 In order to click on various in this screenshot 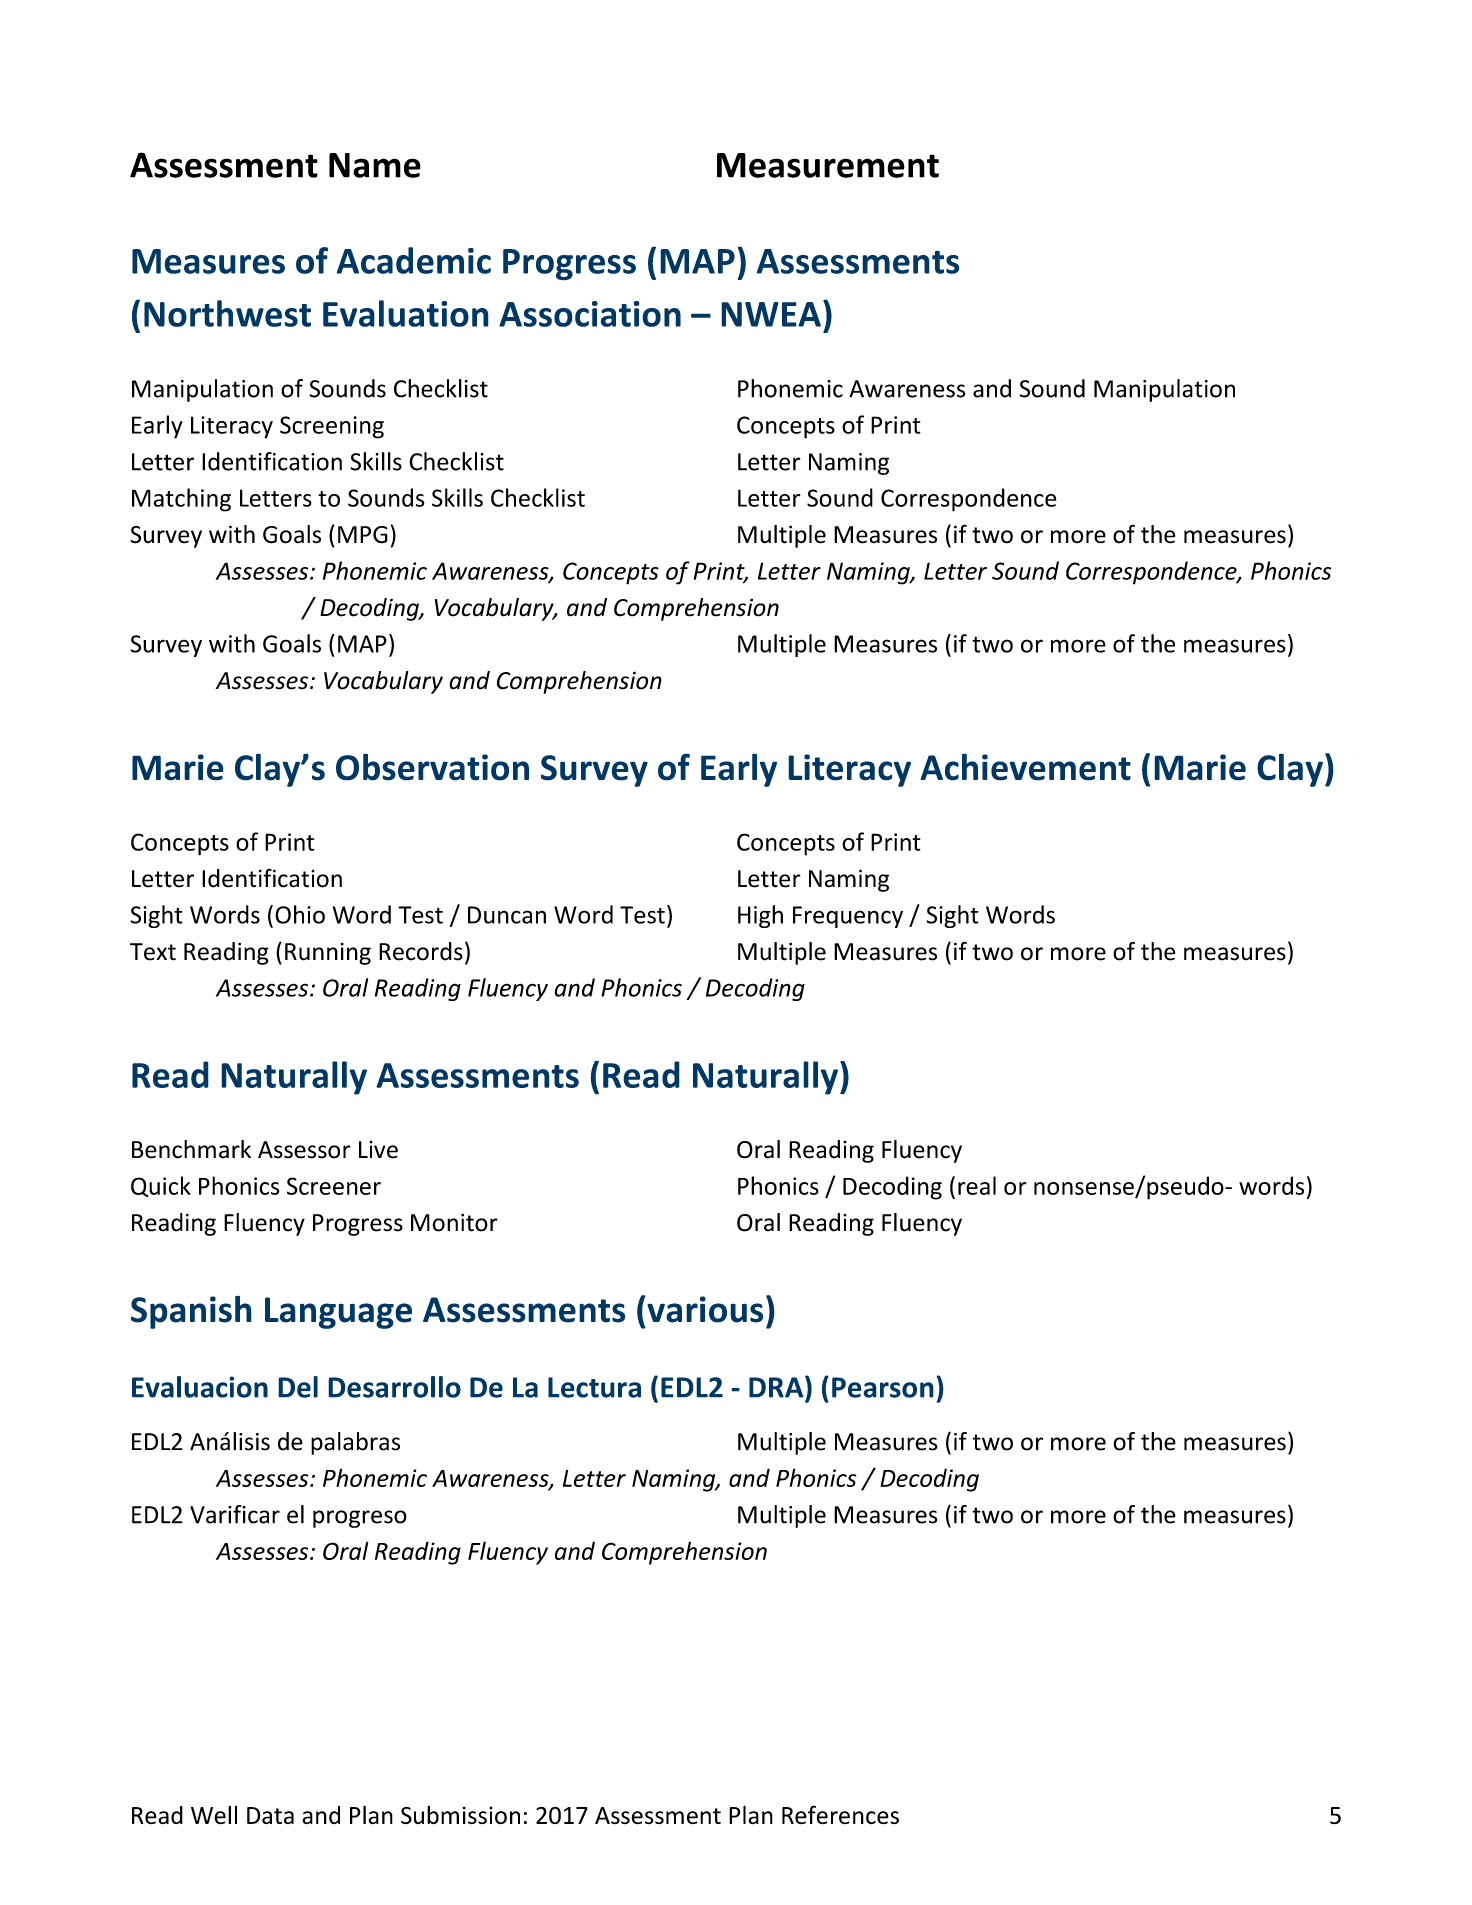, I will do `click(705, 1309)`.
